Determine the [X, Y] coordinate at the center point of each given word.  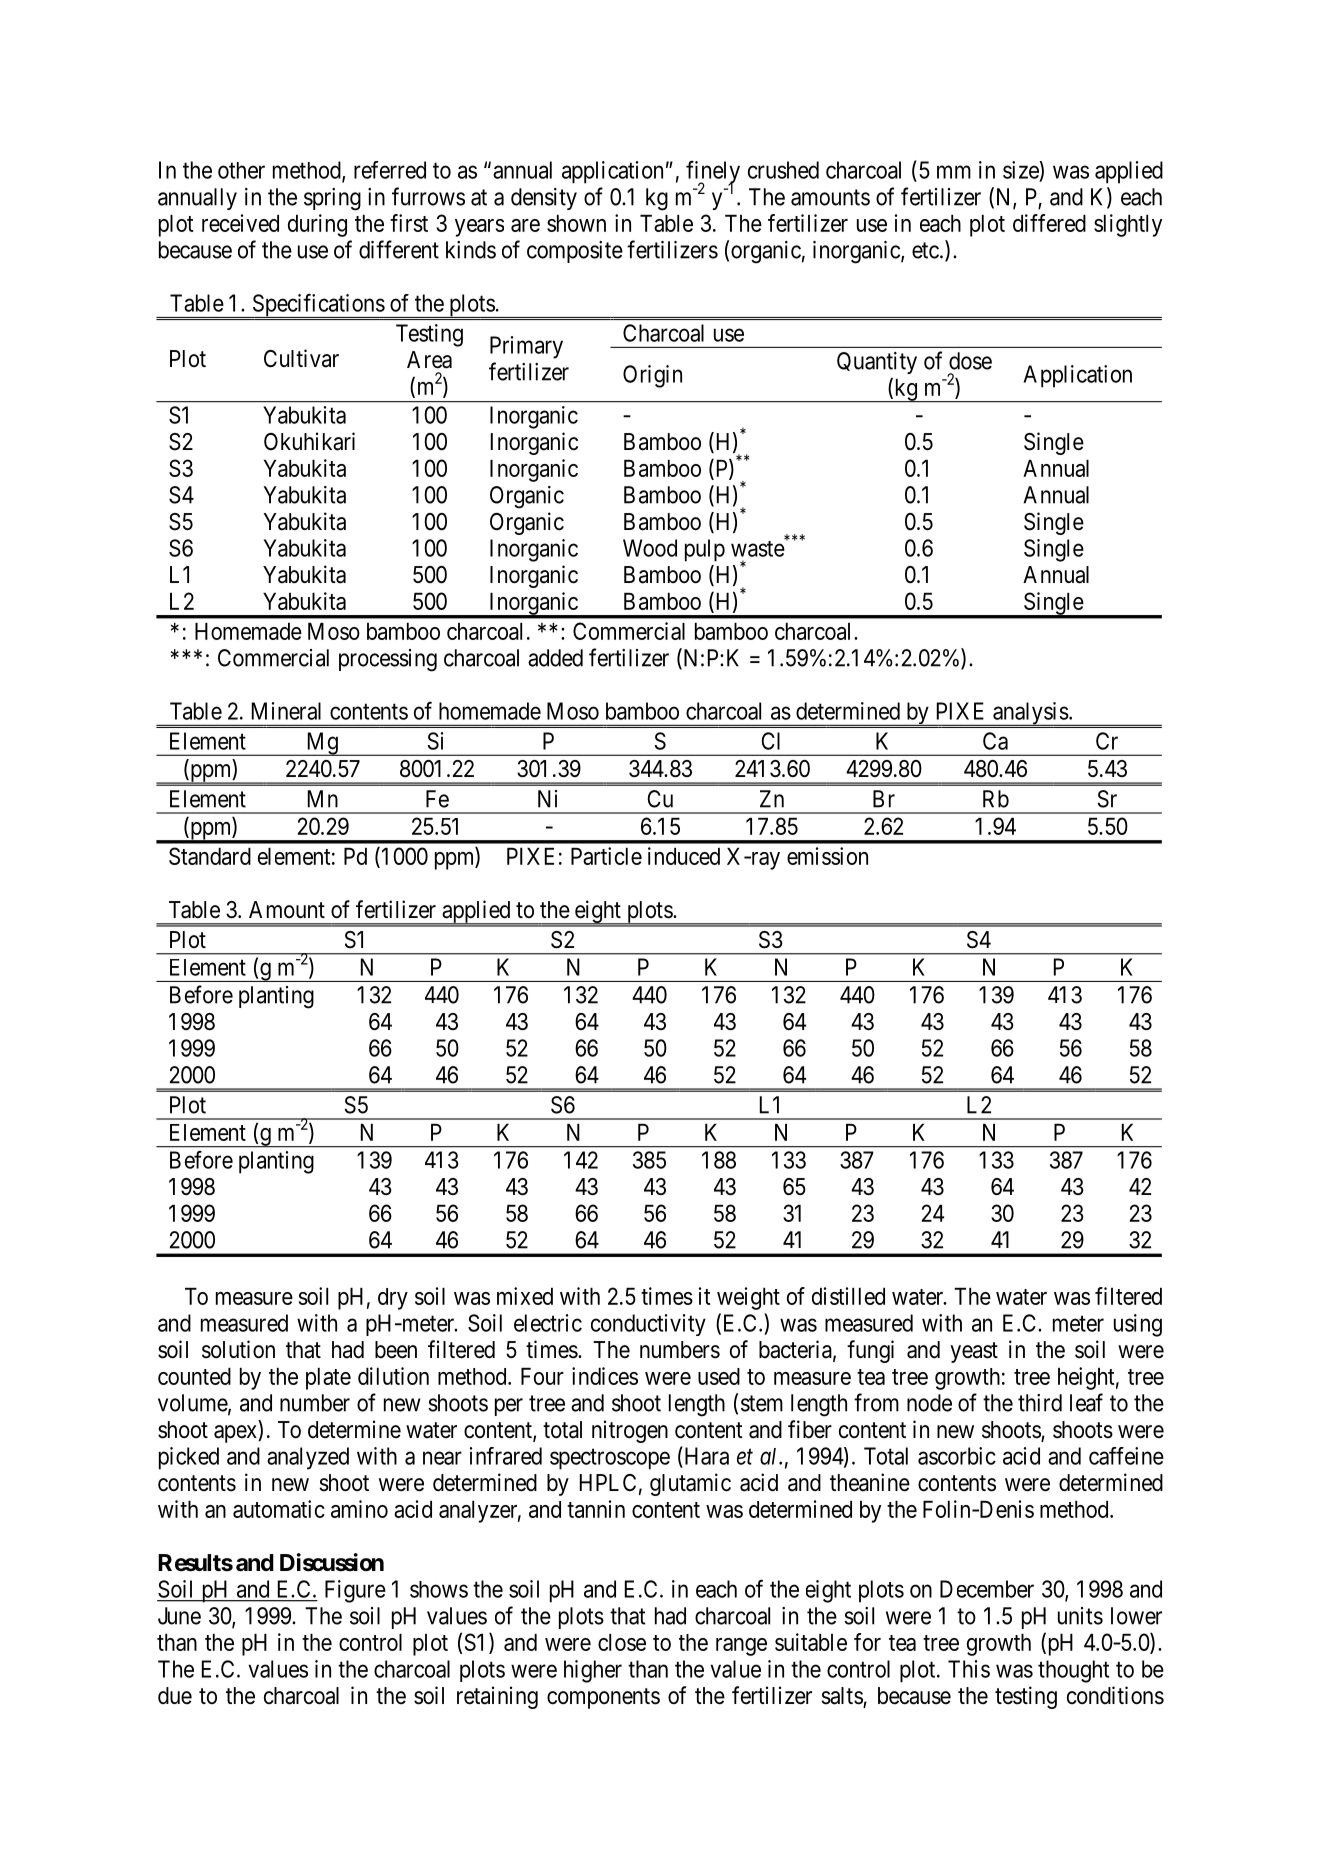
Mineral [286, 711]
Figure [355, 1591]
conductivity [648, 1325]
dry [393, 1299]
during [317, 225]
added [555, 658]
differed [1049, 223]
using [1138, 1325]
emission [827, 856]
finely [713, 173]
